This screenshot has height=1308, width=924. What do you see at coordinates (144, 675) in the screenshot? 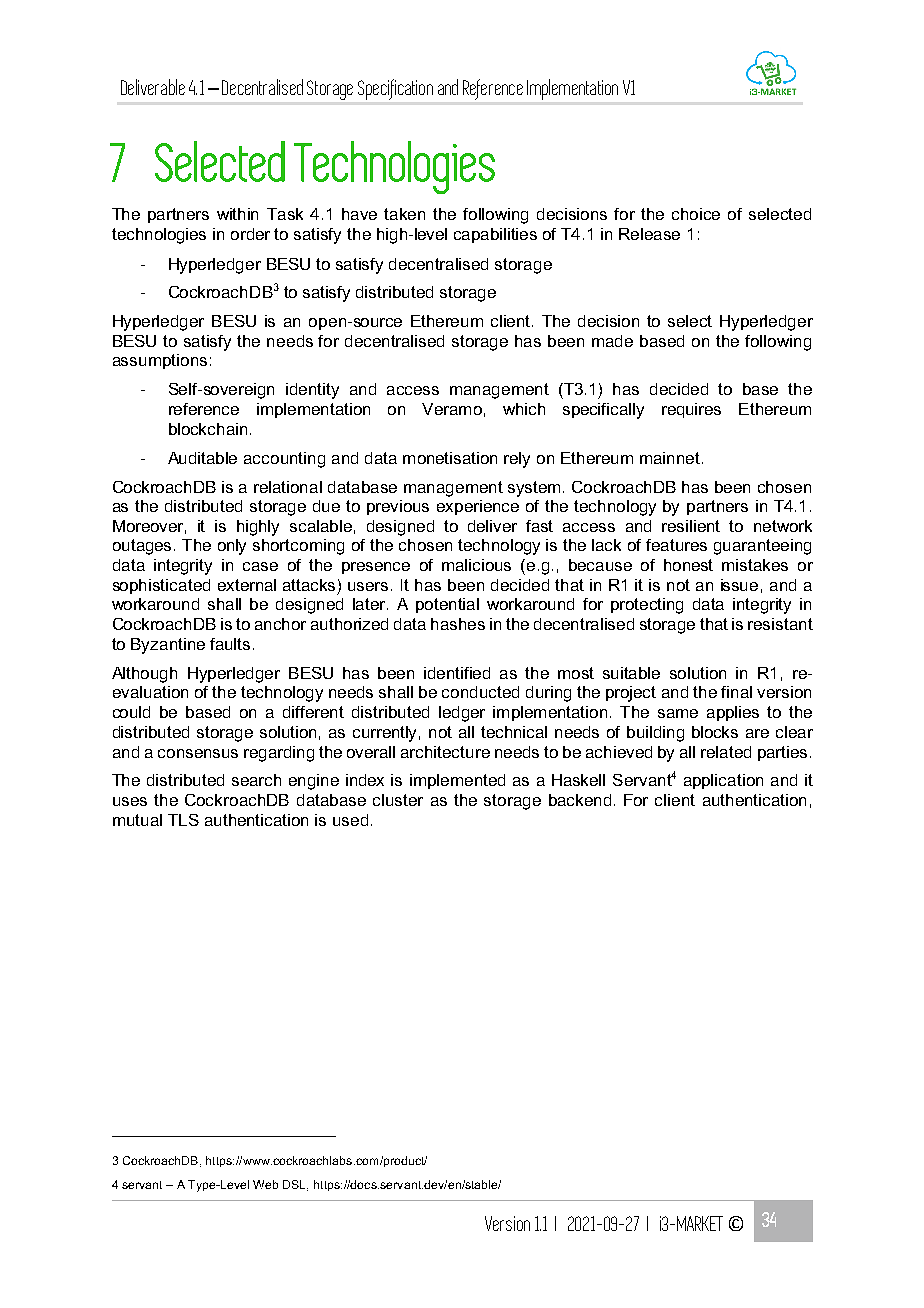
I see `Although` at bounding box center [144, 675].
